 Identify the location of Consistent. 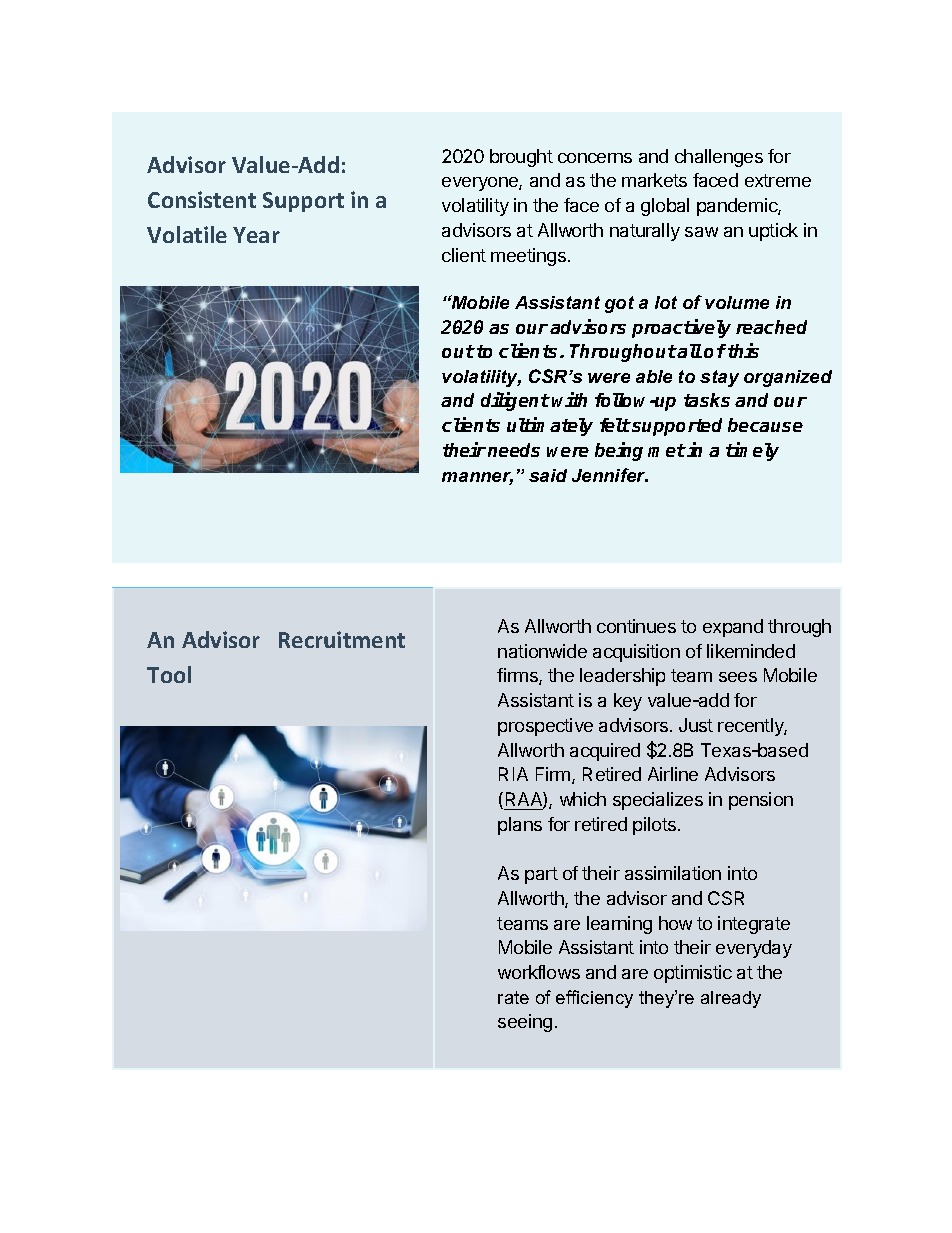
(202, 199).
